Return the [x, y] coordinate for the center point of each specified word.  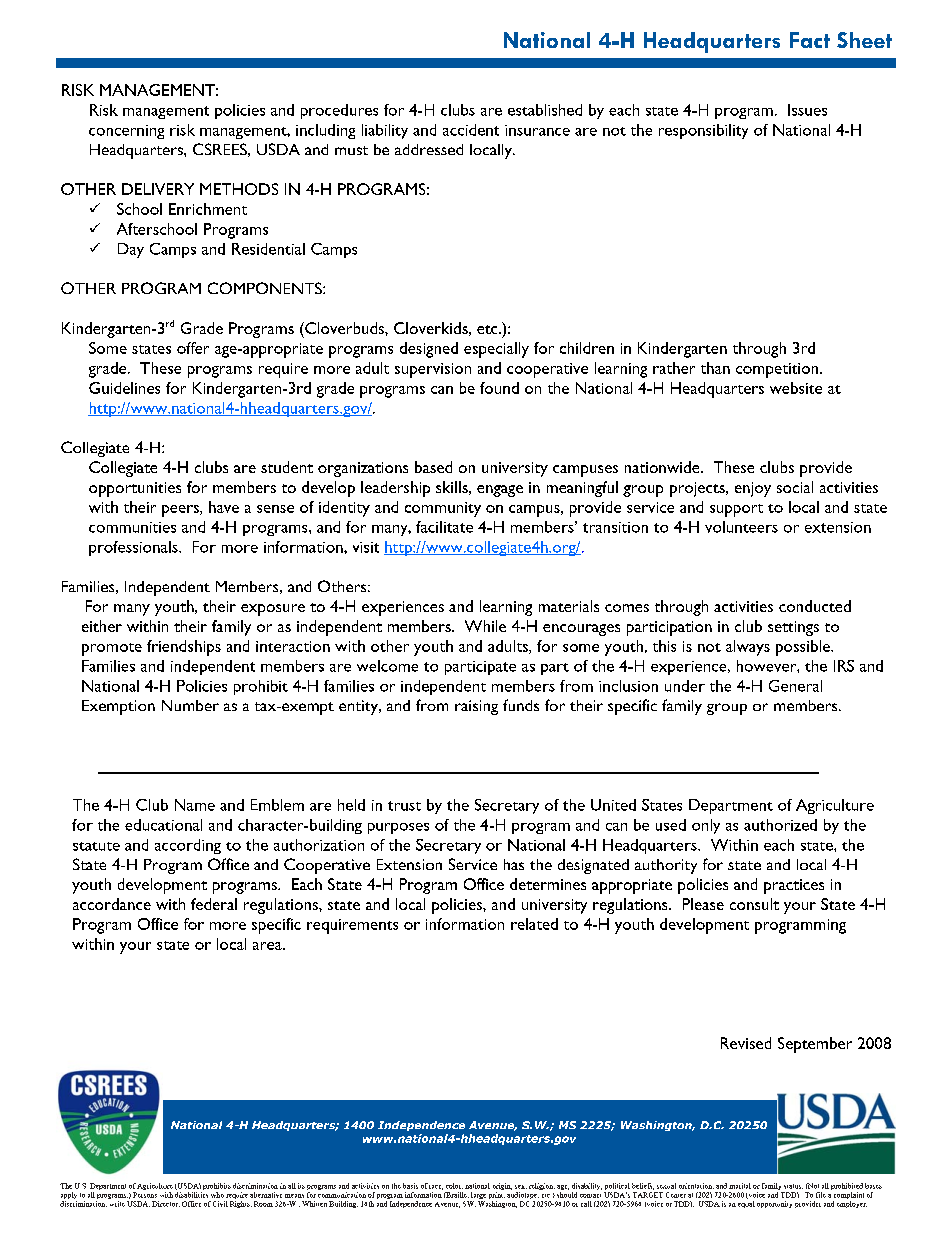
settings [793, 628]
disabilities [191, 1195]
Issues [807, 110]
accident [471, 130]
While [485, 626]
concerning [126, 132]
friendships [184, 648]
